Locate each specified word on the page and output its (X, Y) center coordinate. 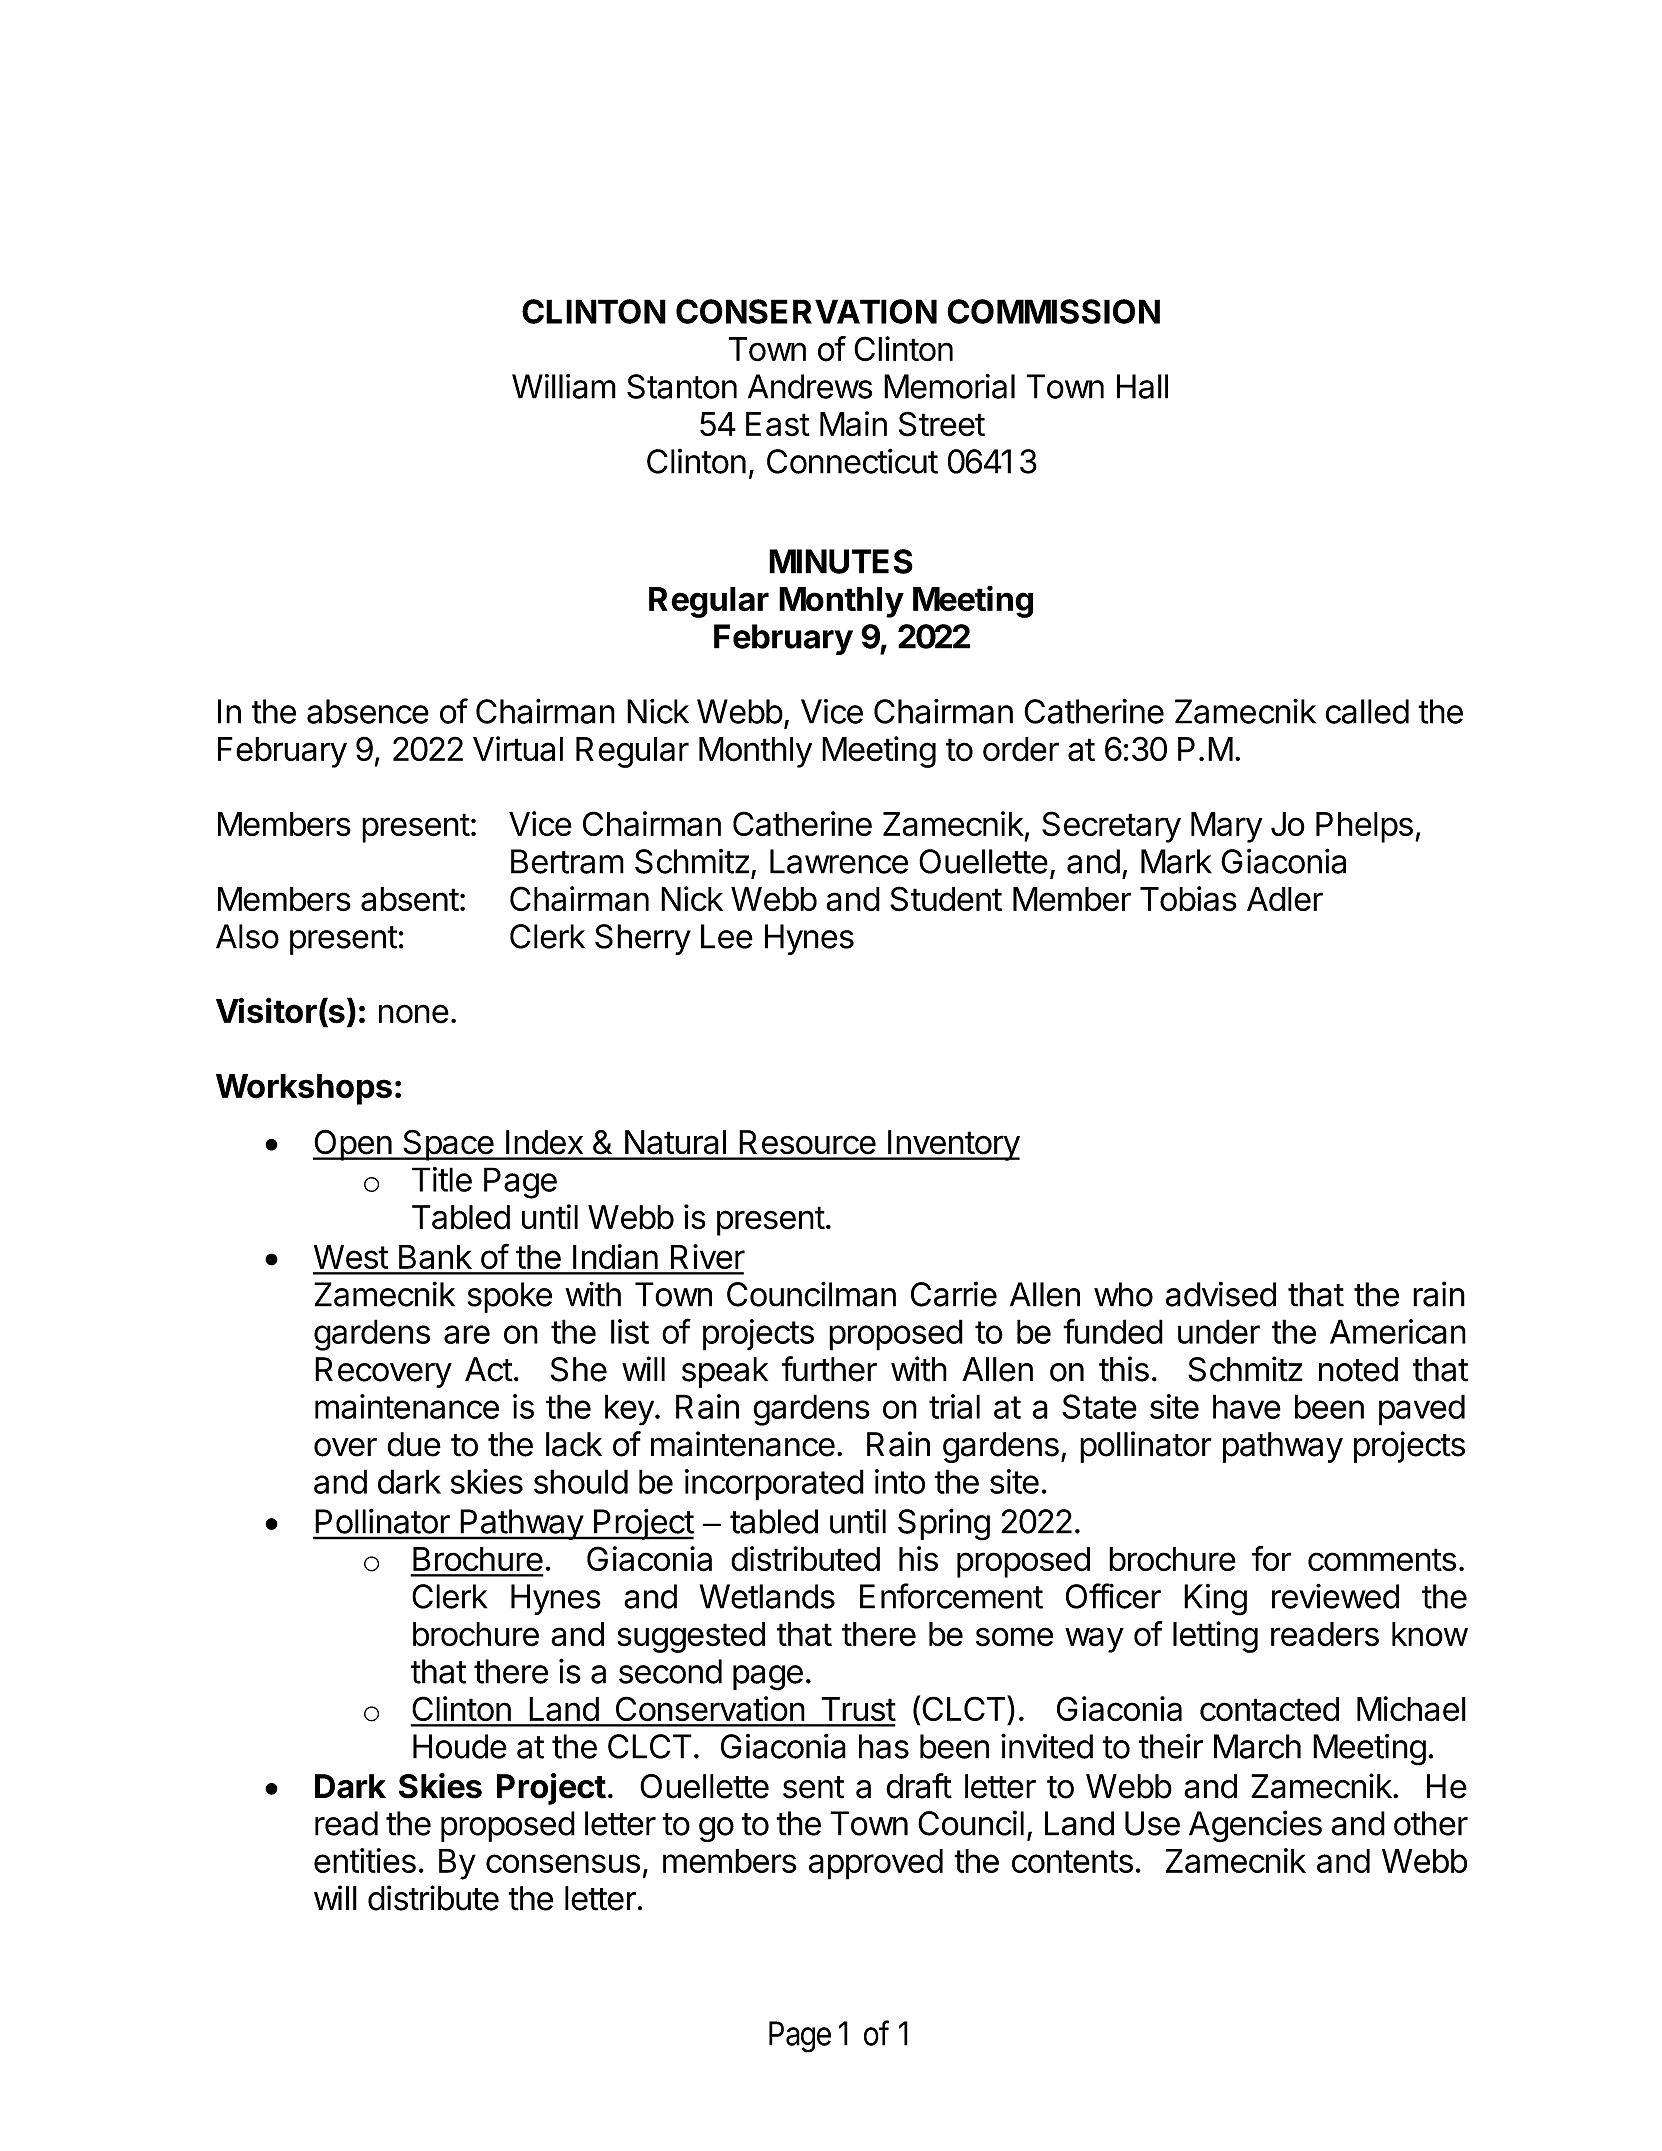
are (467, 1334)
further (829, 1369)
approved (876, 1864)
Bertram (567, 861)
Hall (1142, 386)
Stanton (682, 386)
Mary (1227, 827)
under (1219, 1331)
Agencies (1255, 1826)
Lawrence (839, 861)
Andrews (810, 386)
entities (365, 1860)
